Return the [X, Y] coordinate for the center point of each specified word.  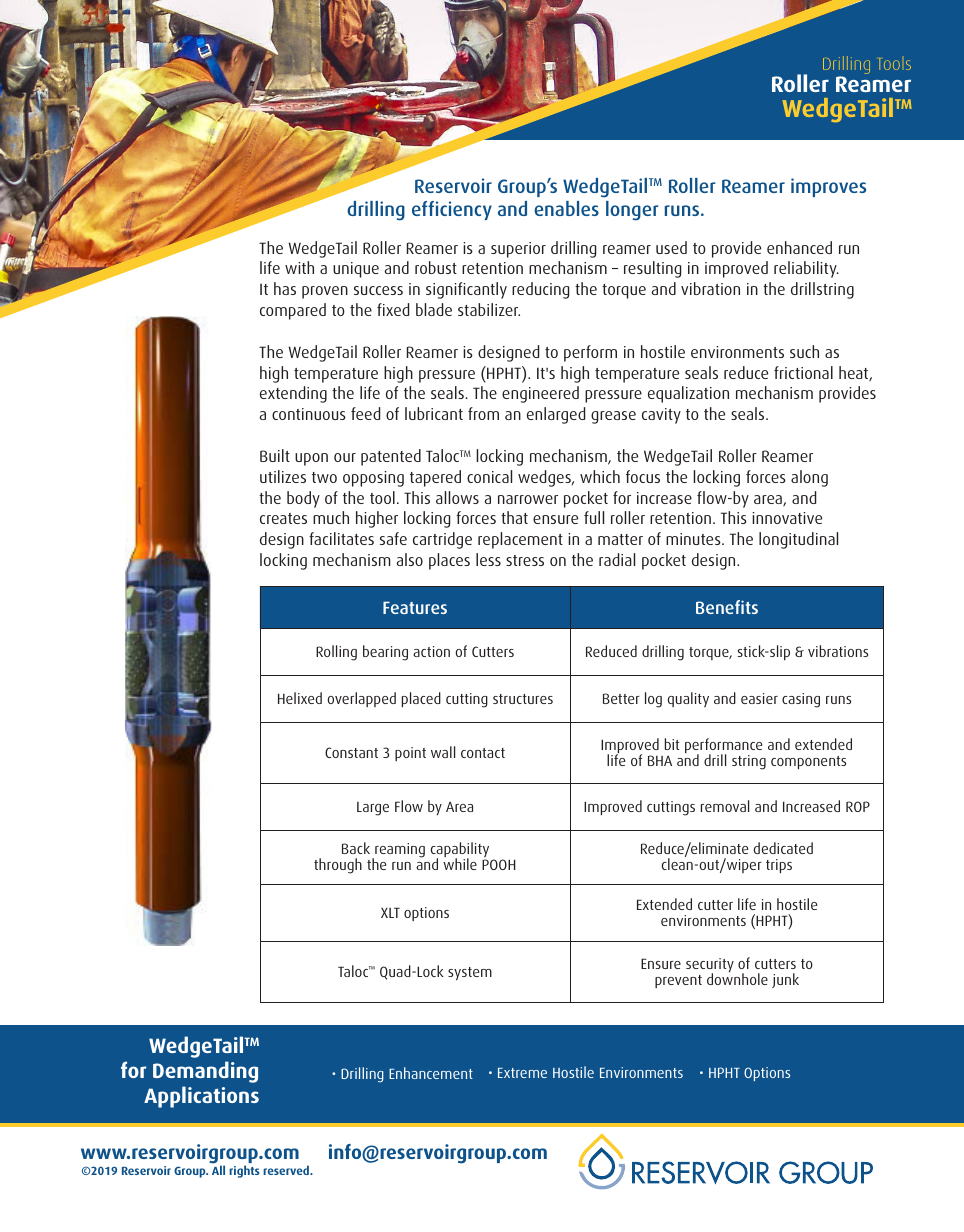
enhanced [799, 247]
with [299, 267]
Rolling [336, 653]
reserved [287, 1170]
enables [566, 208]
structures [523, 699]
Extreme [522, 1073]
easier [759, 698]
